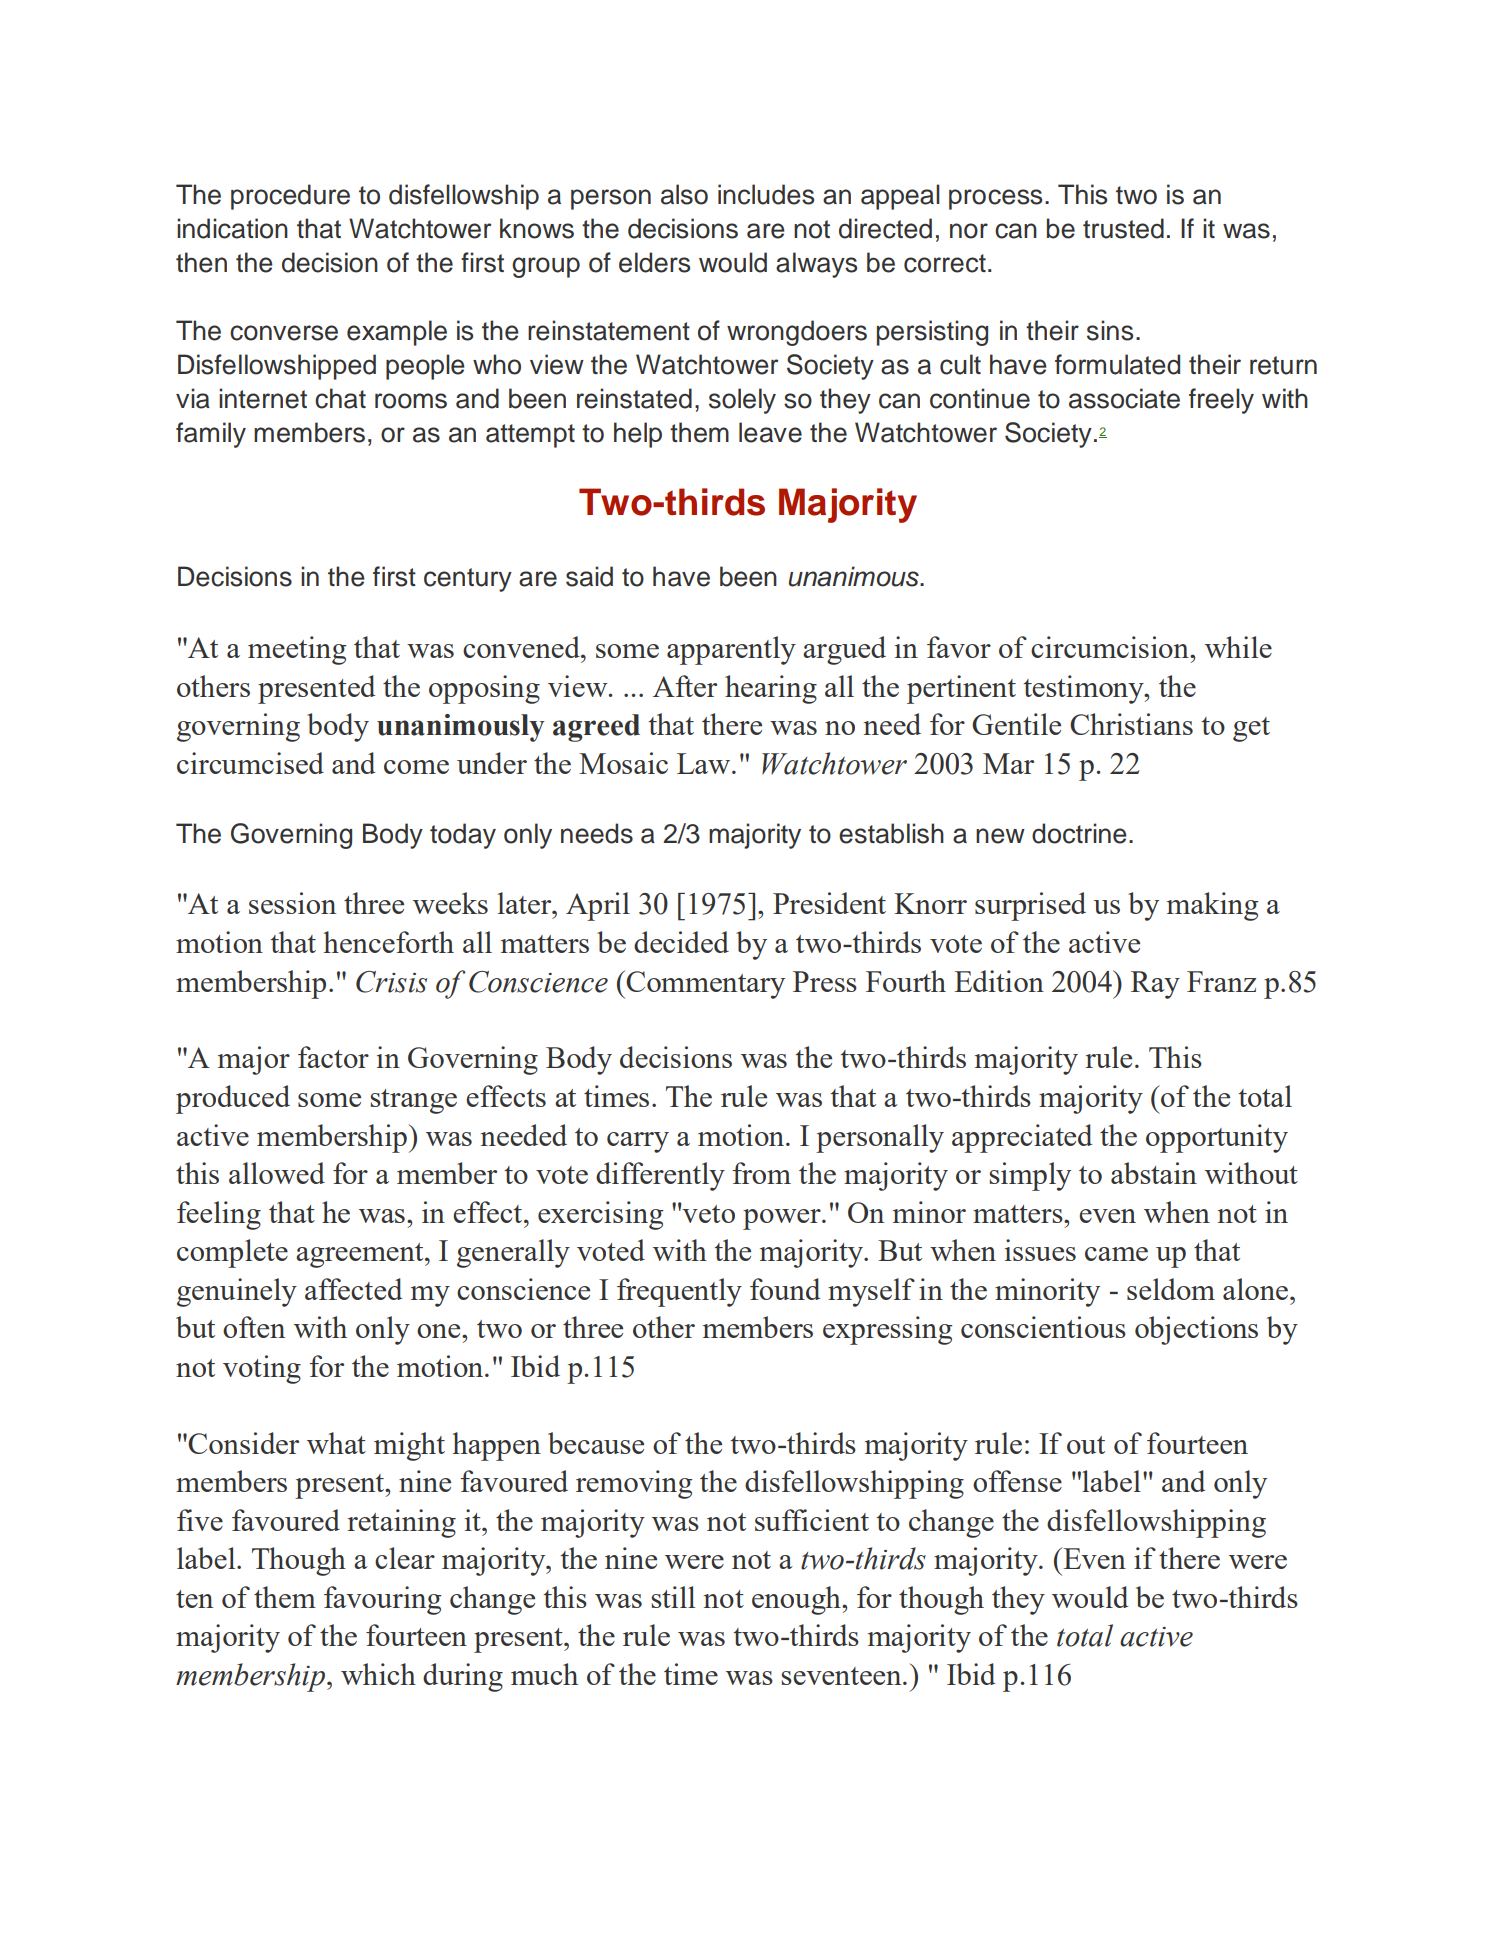  Describe the element at coordinates (785, 1289) in the screenshot. I see `found` at that location.
